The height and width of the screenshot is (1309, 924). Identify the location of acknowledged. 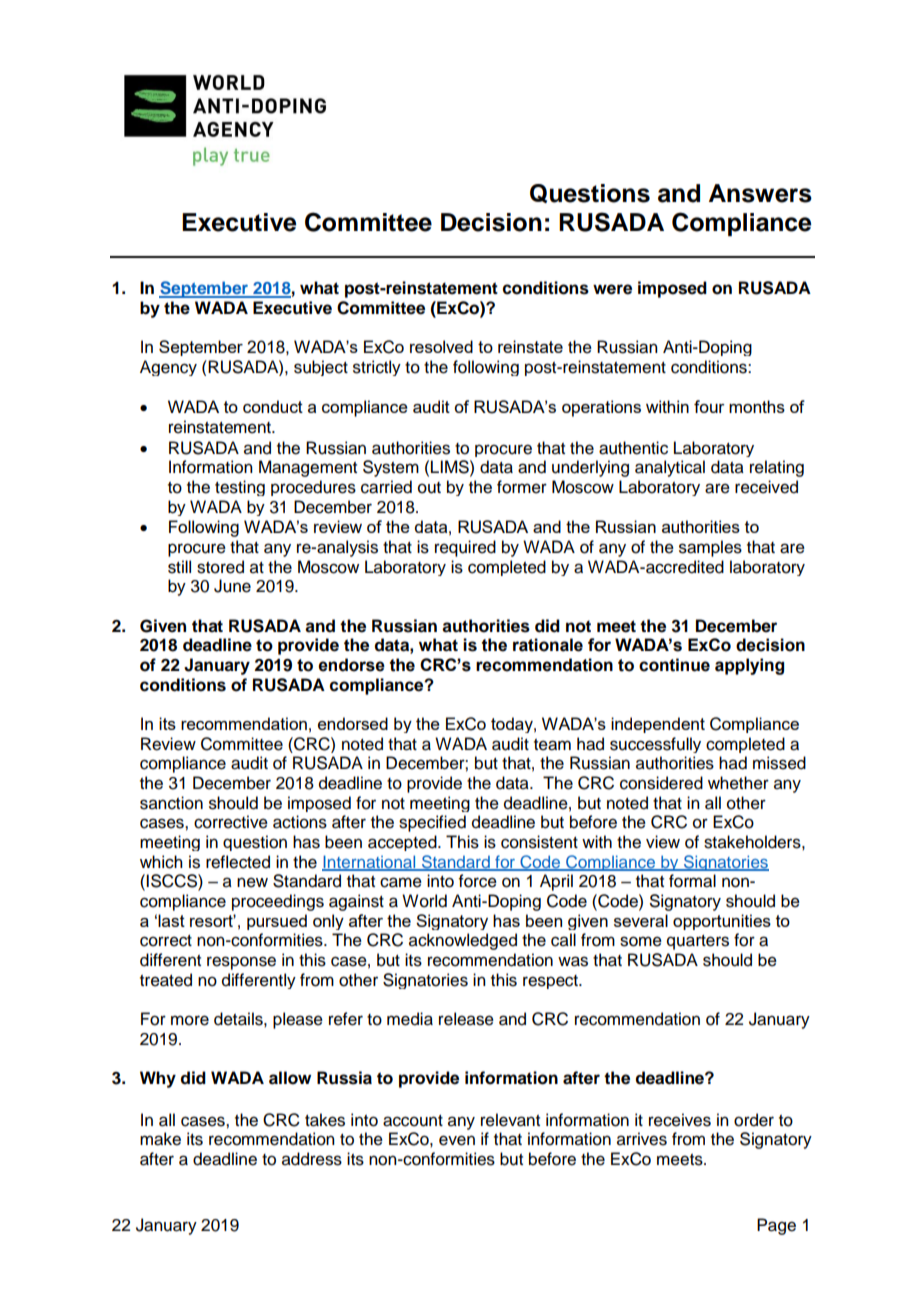
(463, 941).
